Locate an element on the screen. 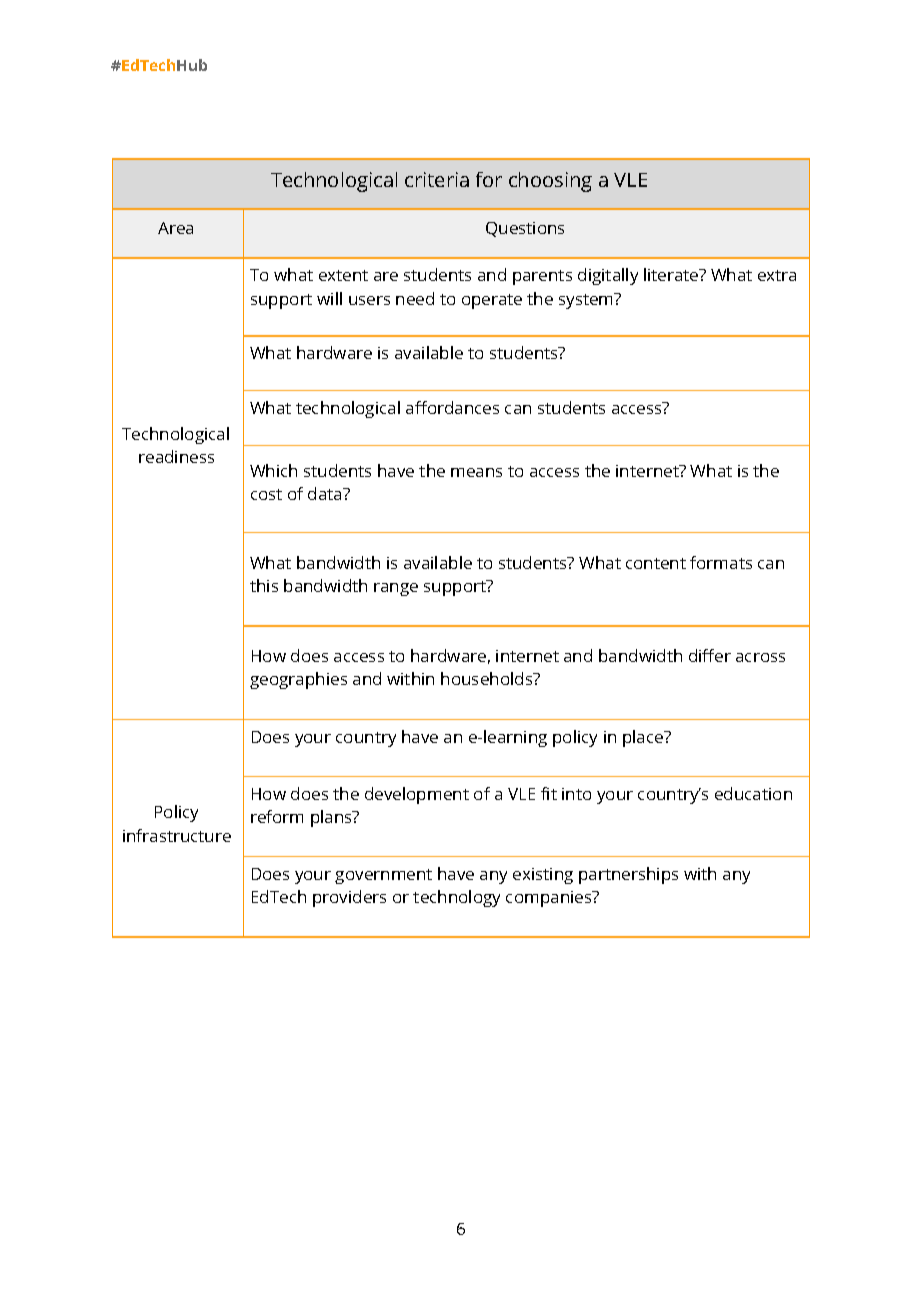  place is located at coordinates (644, 738).
